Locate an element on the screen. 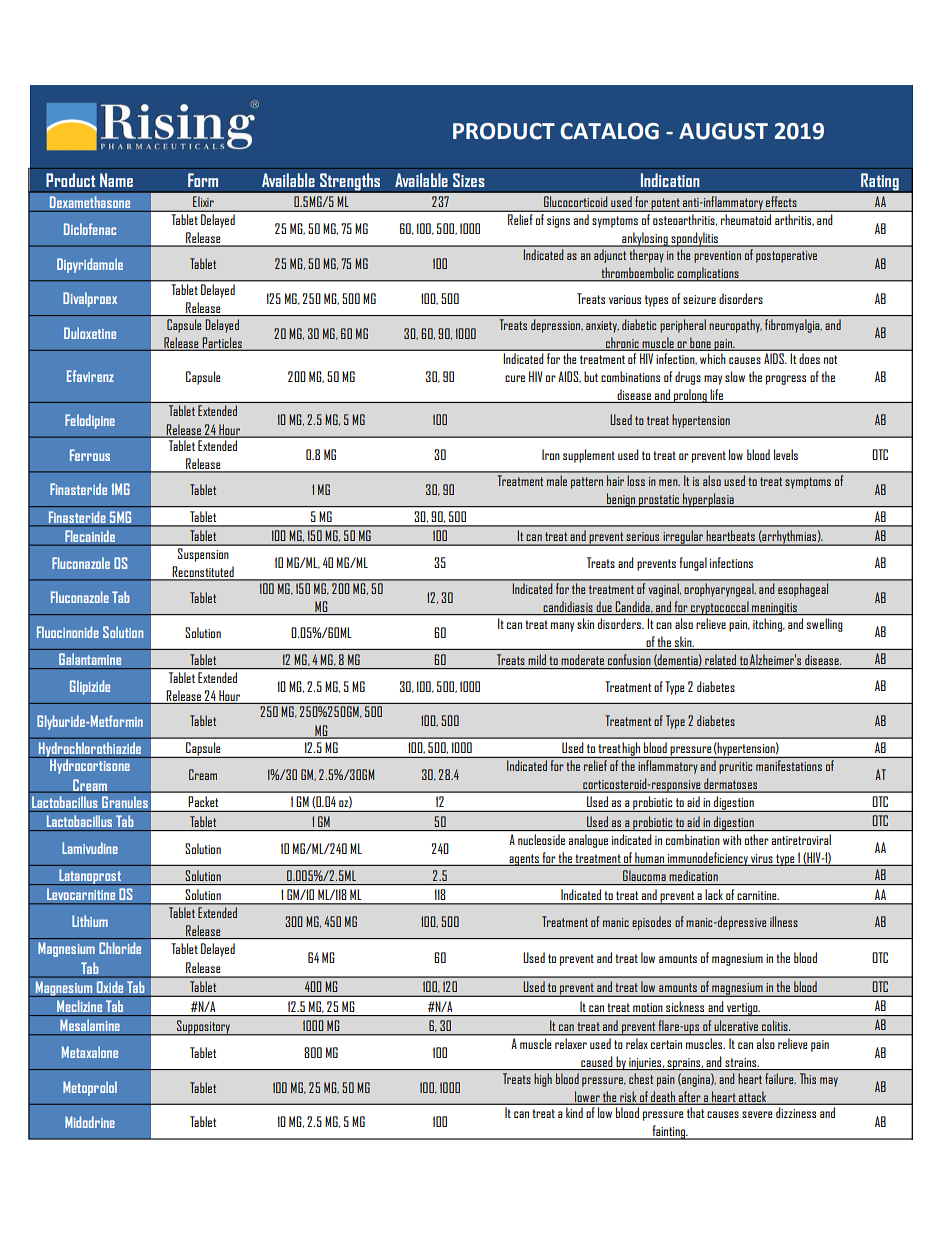  AUGUST is located at coordinates (723, 131).
